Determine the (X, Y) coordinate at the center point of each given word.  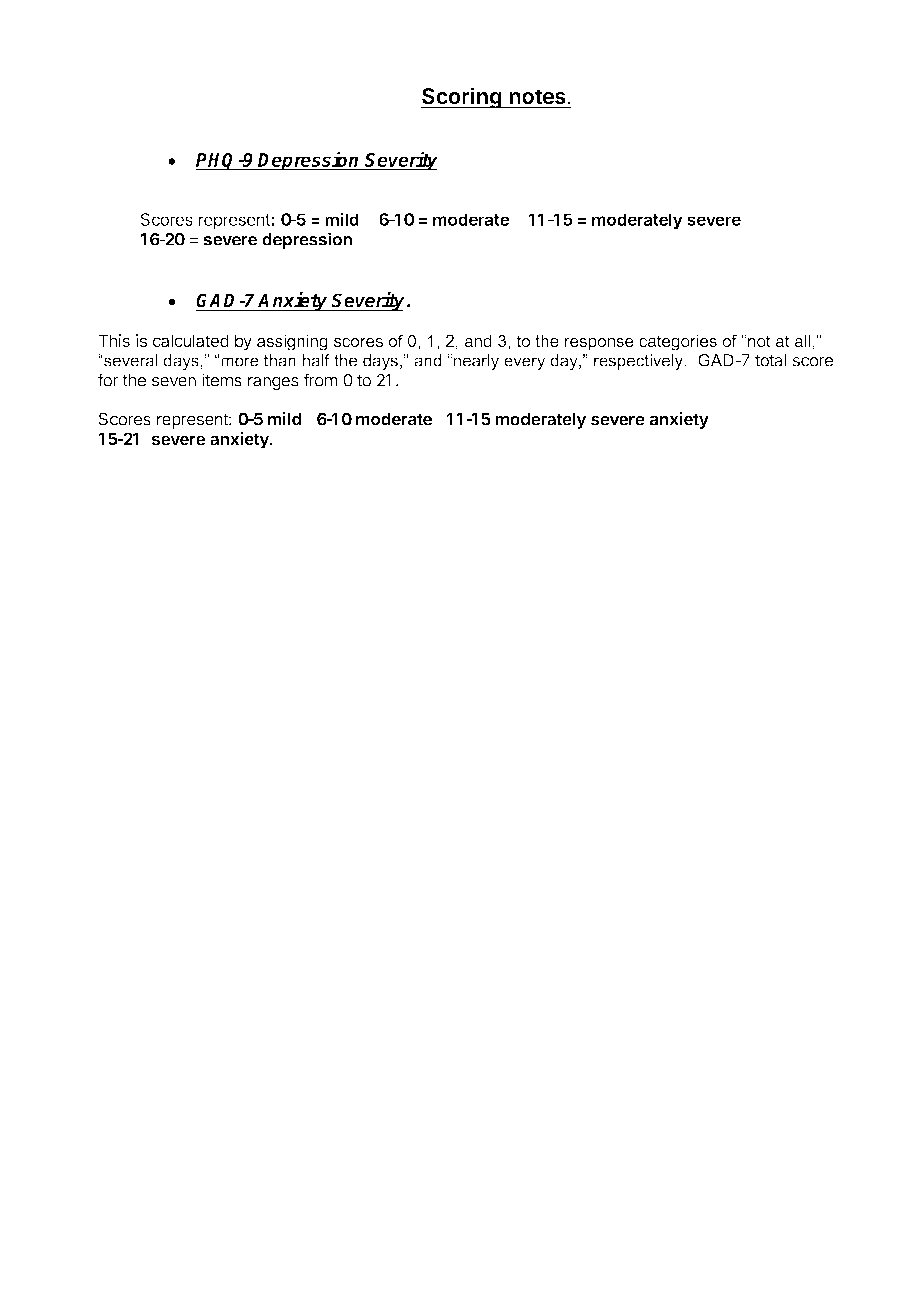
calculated (191, 340)
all (804, 341)
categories (678, 342)
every (524, 363)
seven (174, 382)
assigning (292, 342)
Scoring (462, 98)
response (599, 344)
